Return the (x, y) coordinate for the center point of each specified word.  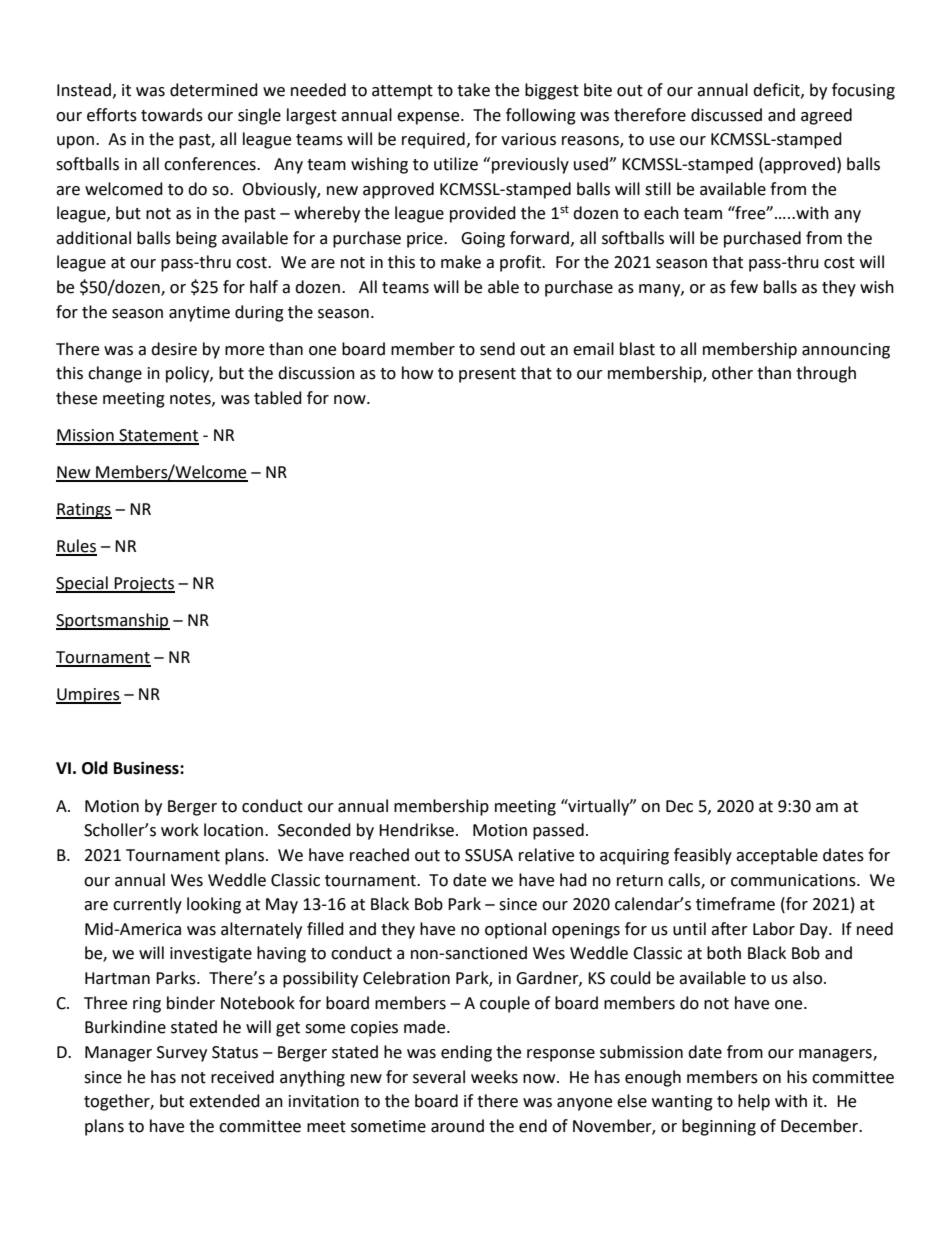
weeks (494, 1077)
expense (429, 118)
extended (224, 1101)
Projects (144, 585)
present (487, 375)
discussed (726, 115)
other (732, 373)
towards (172, 115)
